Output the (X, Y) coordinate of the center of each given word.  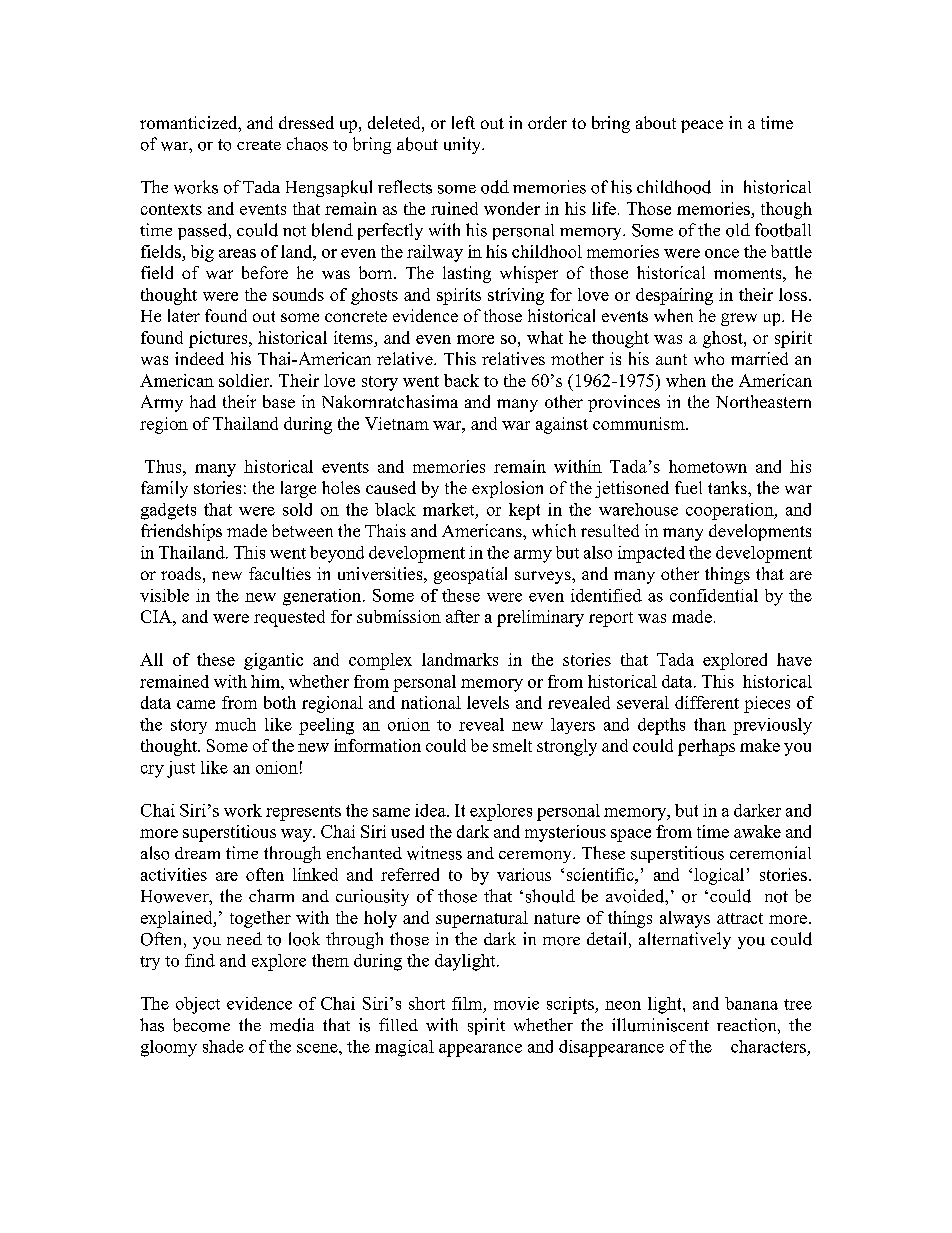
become (201, 1025)
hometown (708, 466)
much (235, 724)
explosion (507, 489)
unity (463, 145)
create (259, 145)
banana (751, 1003)
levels (488, 702)
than (710, 724)
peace (702, 126)
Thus (164, 466)
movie (516, 1003)
